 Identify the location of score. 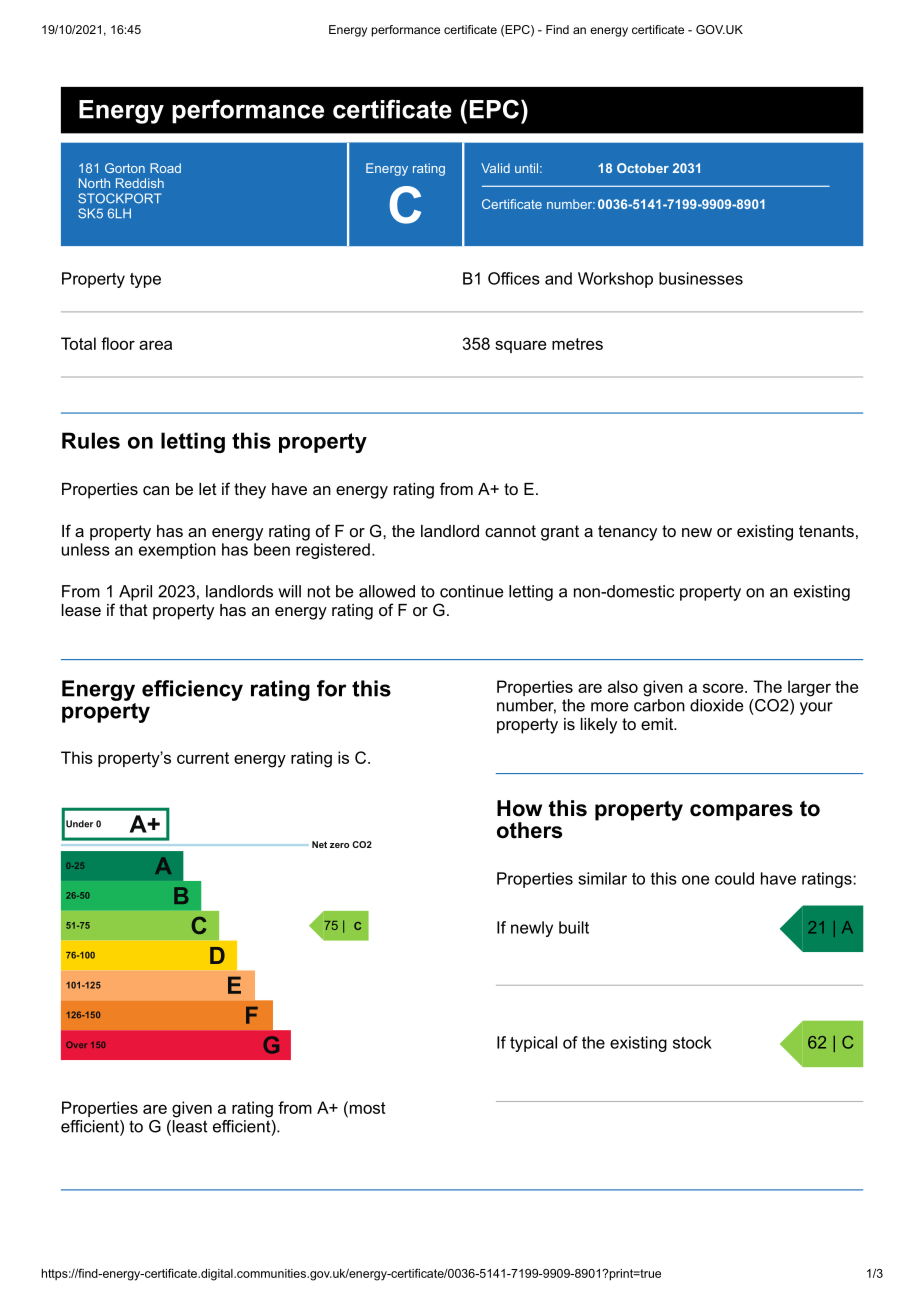
(724, 688).
